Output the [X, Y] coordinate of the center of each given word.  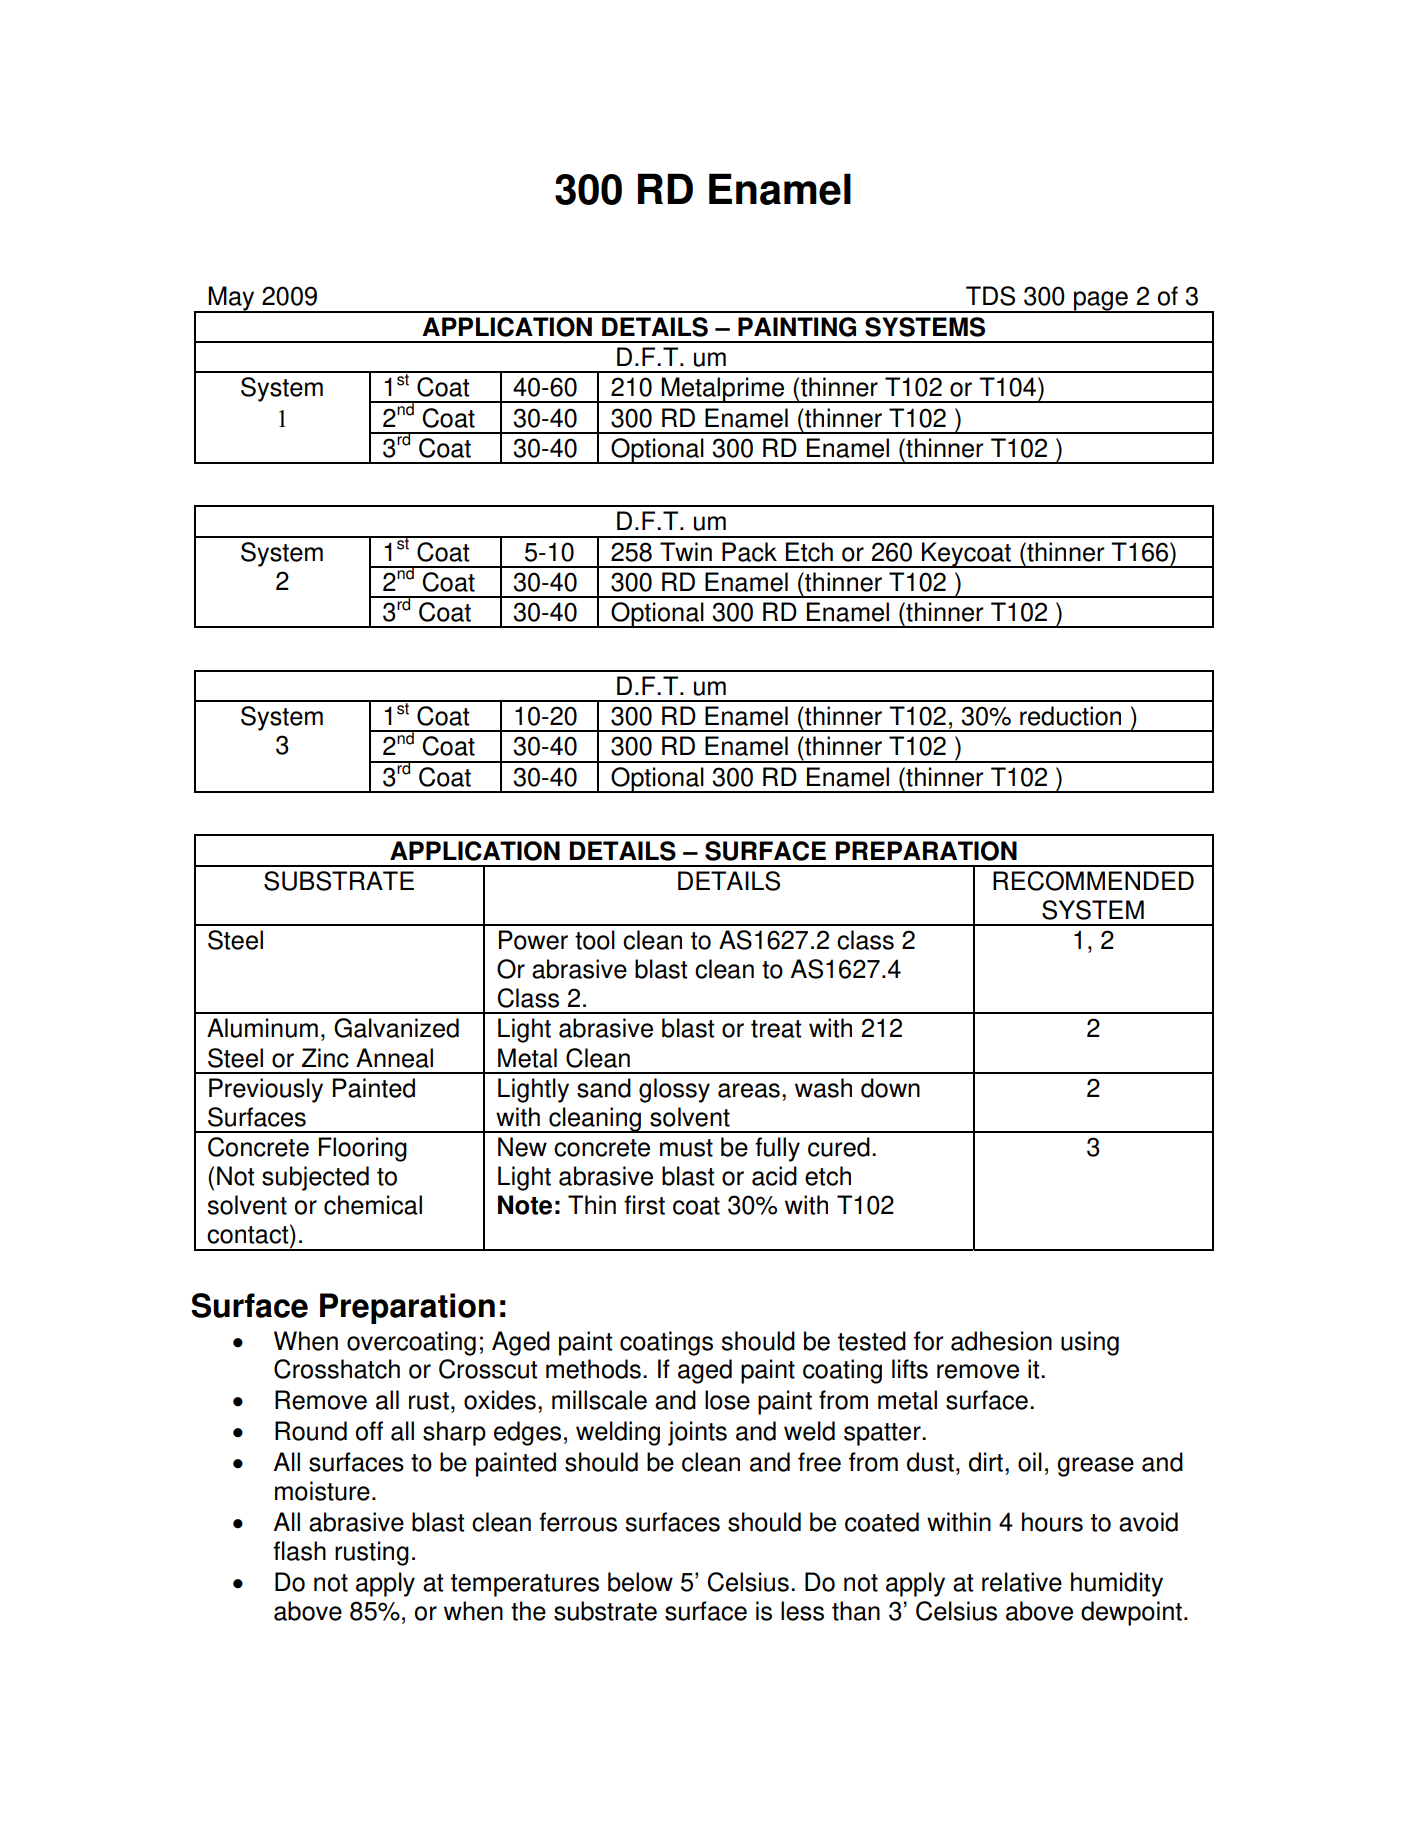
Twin [686, 551]
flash [299, 1551]
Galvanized [396, 1028]
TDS [990, 296]
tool [595, 940]
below [640, 1582]
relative [1022, 1582]
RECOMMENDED [1093, 881]
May [231, 299]
